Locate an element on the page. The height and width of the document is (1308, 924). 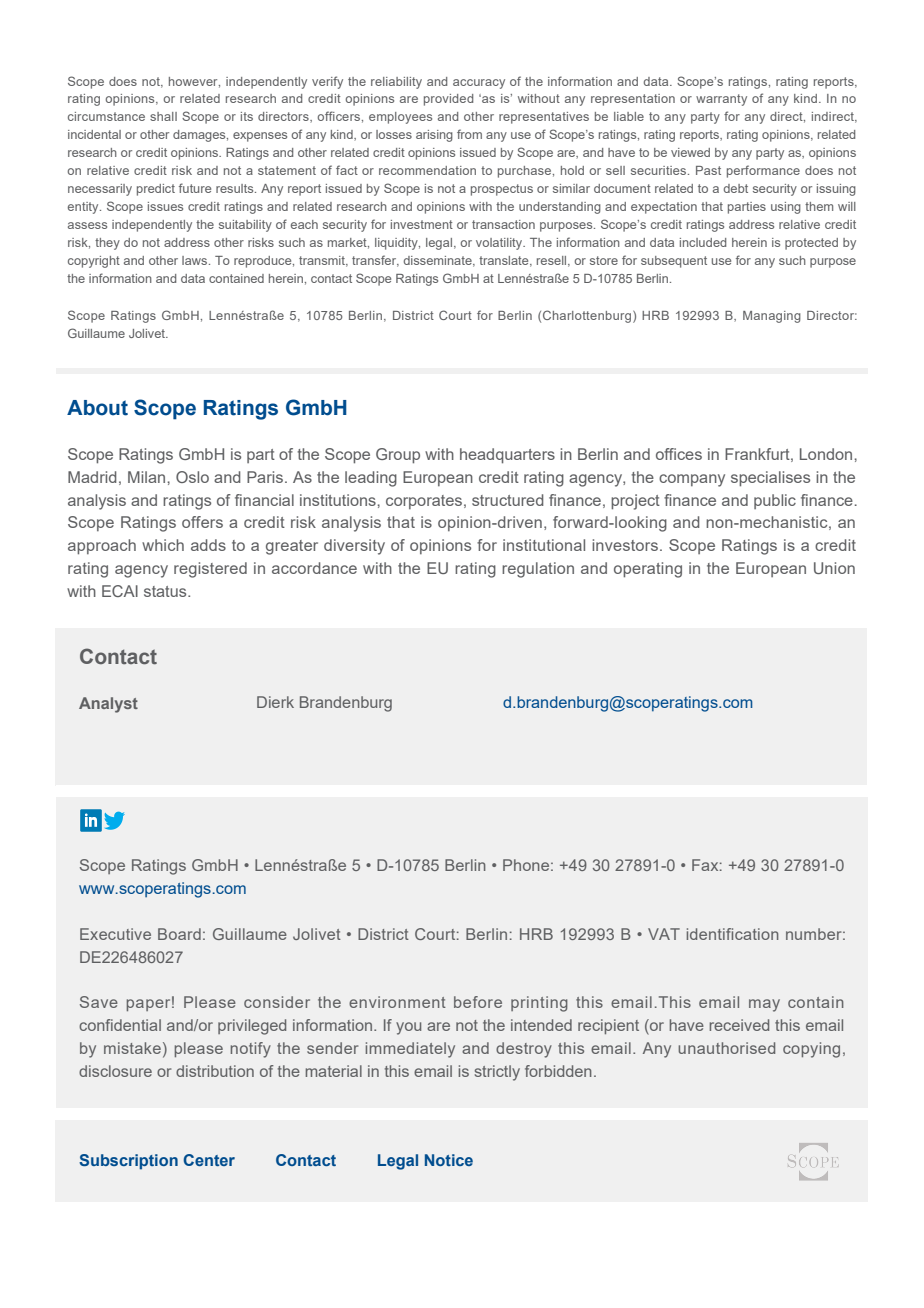
warranty is located at coordinates (721, 100).
